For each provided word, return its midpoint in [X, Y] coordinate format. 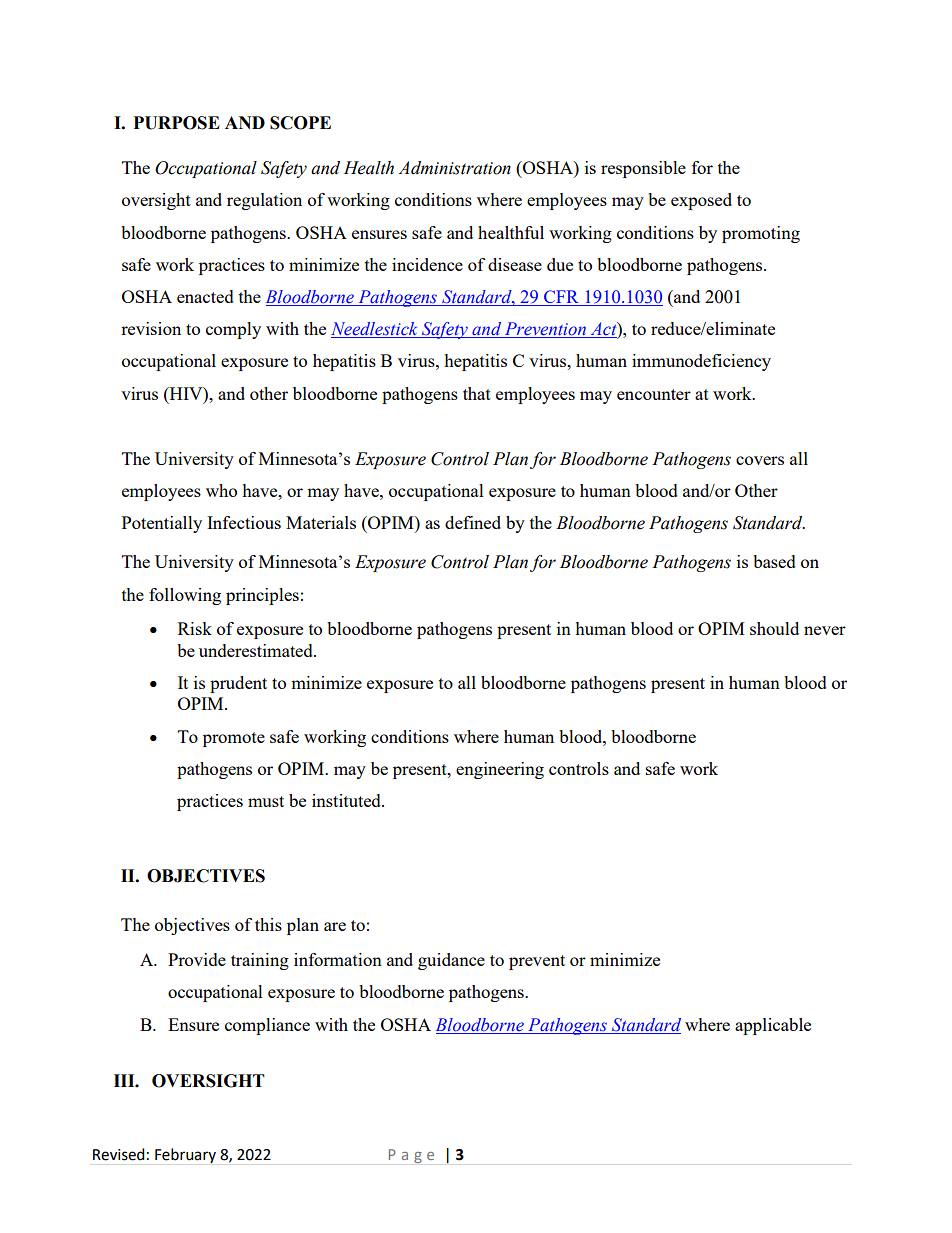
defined [473, 522]
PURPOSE [177, 123]
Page [411, 1156]
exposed [701, 201]
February [185, 1155]
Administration [454, 168]
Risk [195, 628]
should [774, 628]
